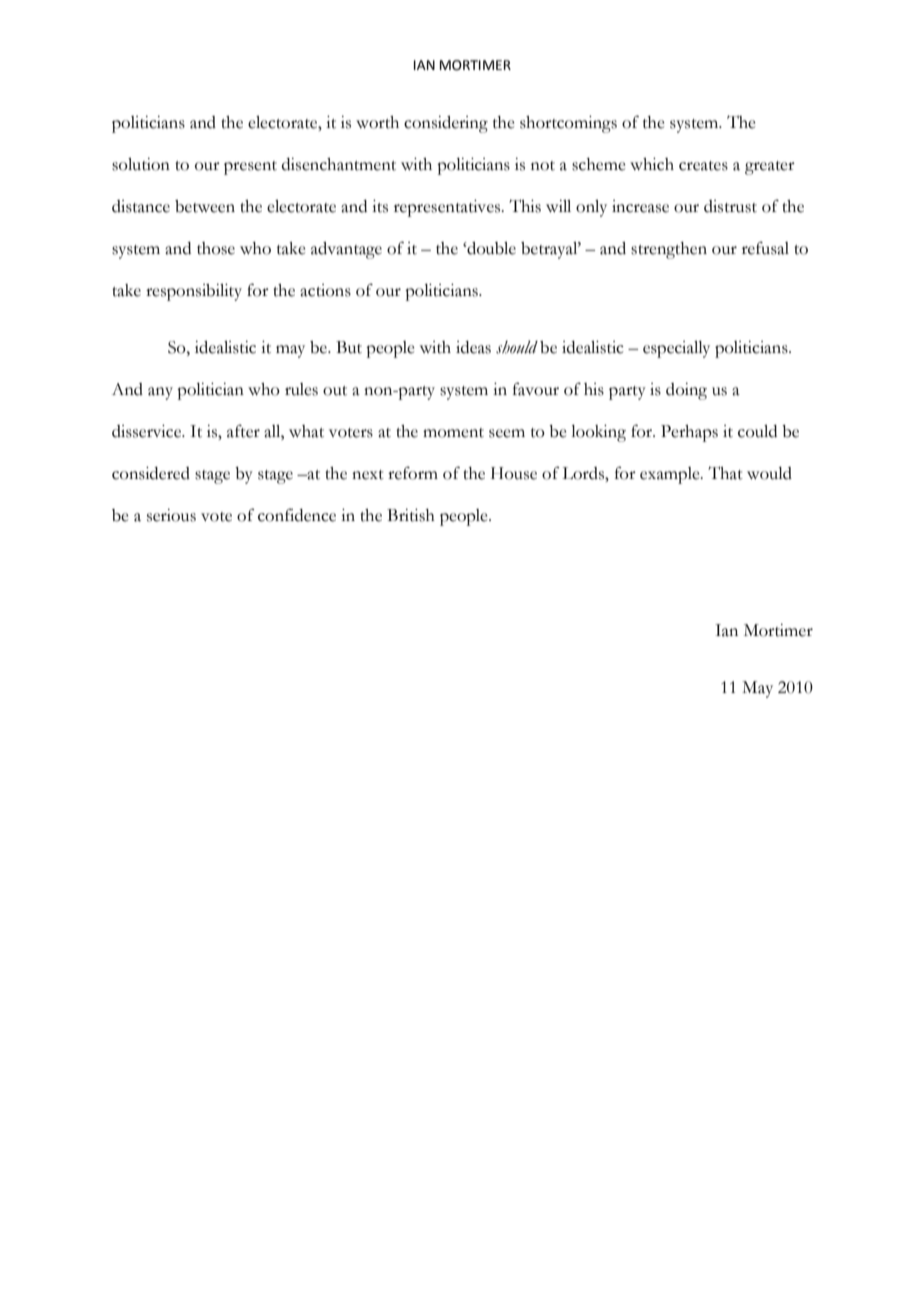 Image resolution: width=924 pixels, height=1308 pixels. What do you see at coordinates (525, 206) in the image?
I see `This` at bounding box center [525, 206].
